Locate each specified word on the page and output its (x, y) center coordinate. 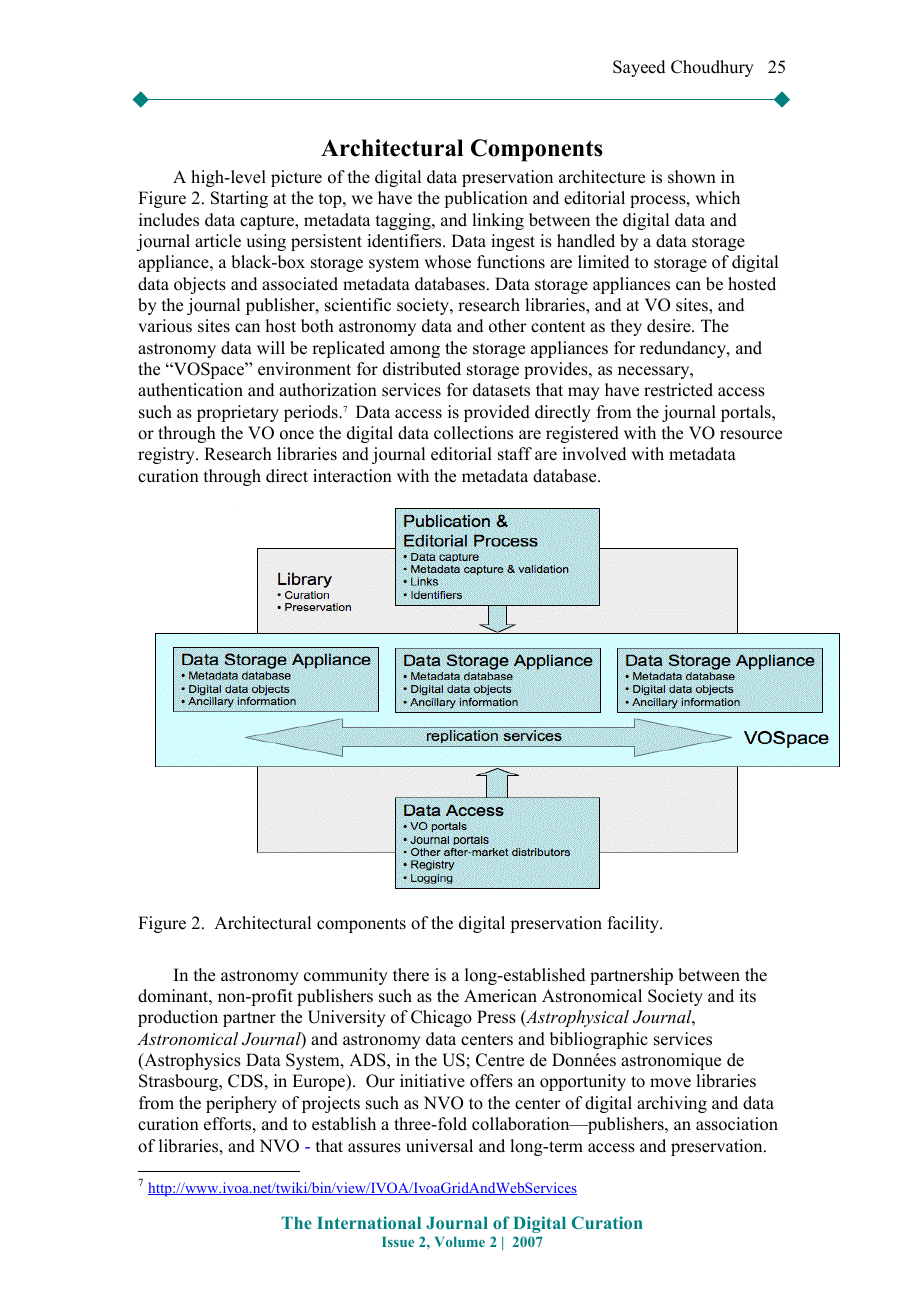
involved (594, 454)
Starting (239, 199)
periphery (241, 1104)
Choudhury (712, 68)
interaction (352, 476)
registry (167, 455)
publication (486, 199)
